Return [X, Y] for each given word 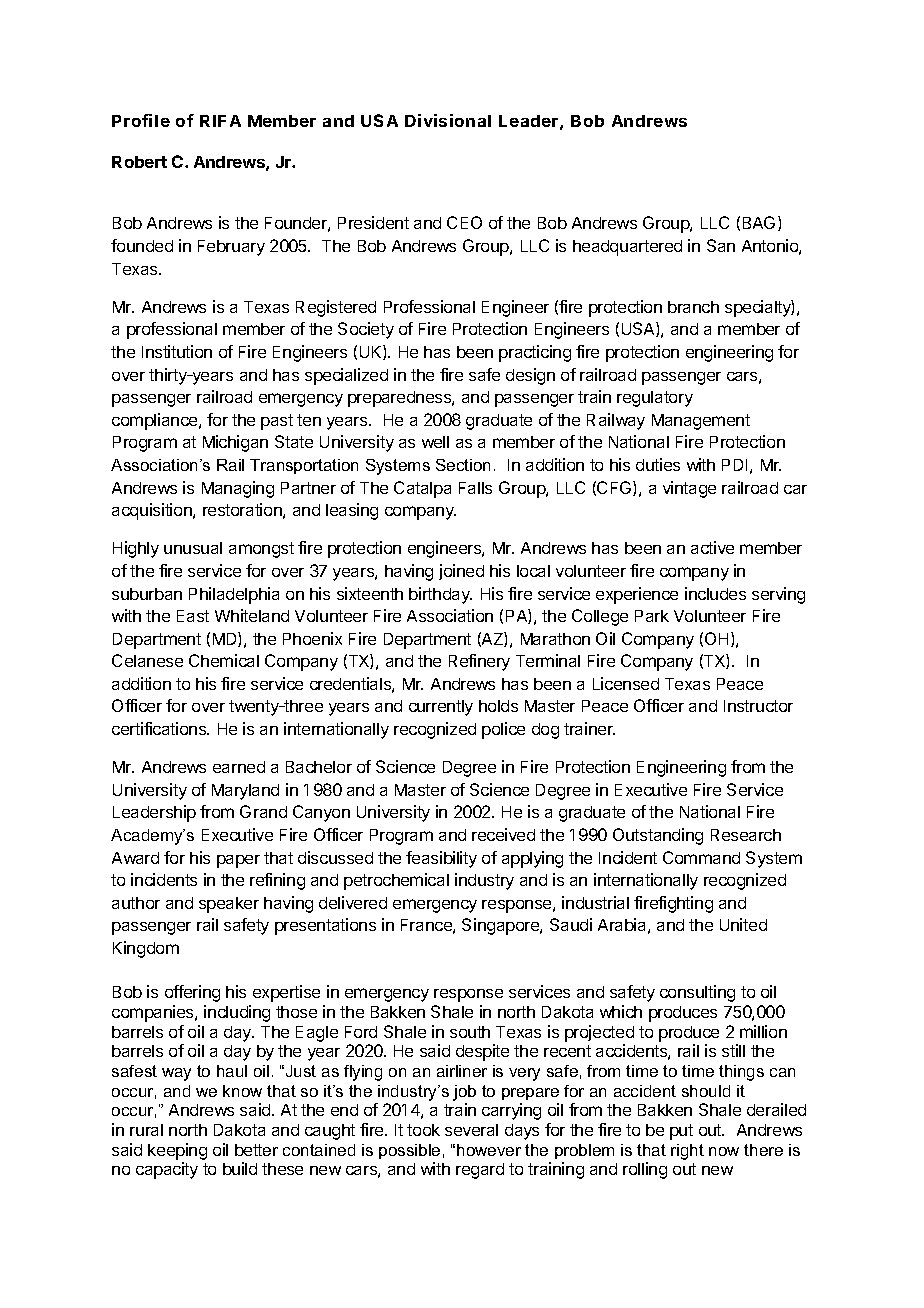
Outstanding [658, 836]
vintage [689, 489]
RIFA [220, 121]
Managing [238, 489]
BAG [759, 222]
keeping [177, 1151]
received [503, 834]
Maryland [245, 792]
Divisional [448, 120]
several [471, 1130]
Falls [475, 488]
